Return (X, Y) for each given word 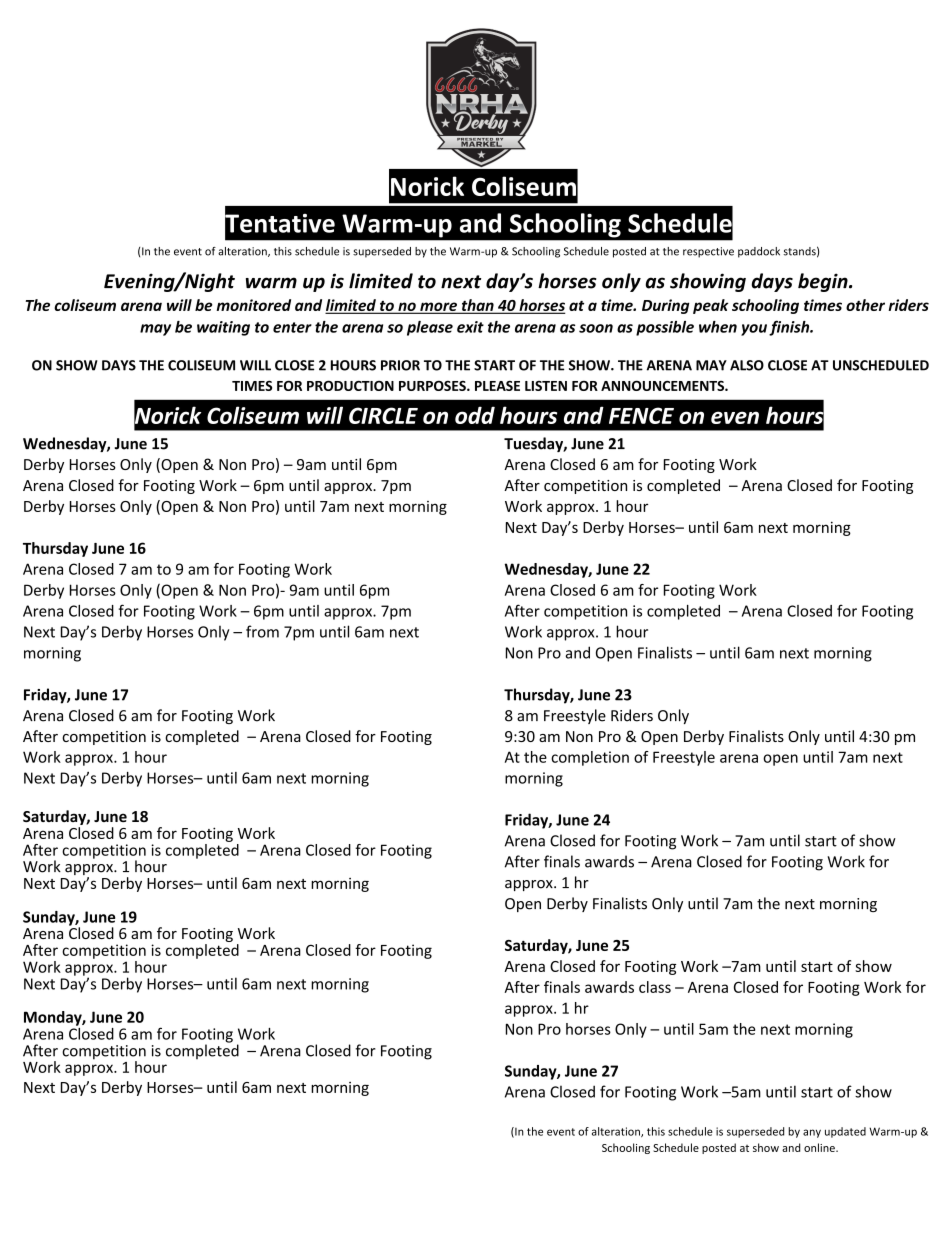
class (655, 987)
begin (824, 282)
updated (845, 1132)
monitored (253, 305)
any (812, 1133)
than (477, 306)
